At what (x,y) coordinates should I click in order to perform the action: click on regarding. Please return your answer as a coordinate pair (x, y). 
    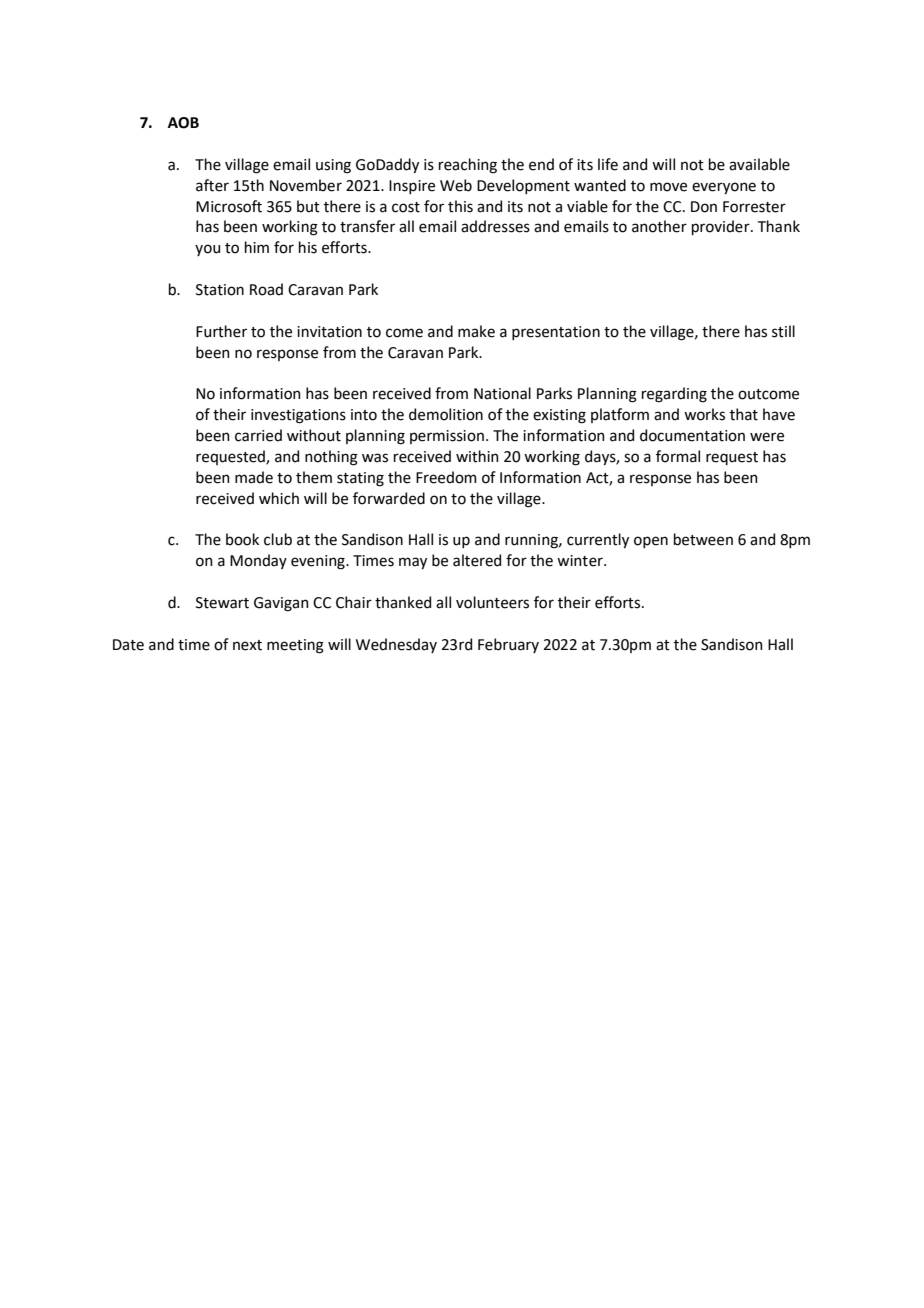
    Looking at the image, I should click on (674, 395).
